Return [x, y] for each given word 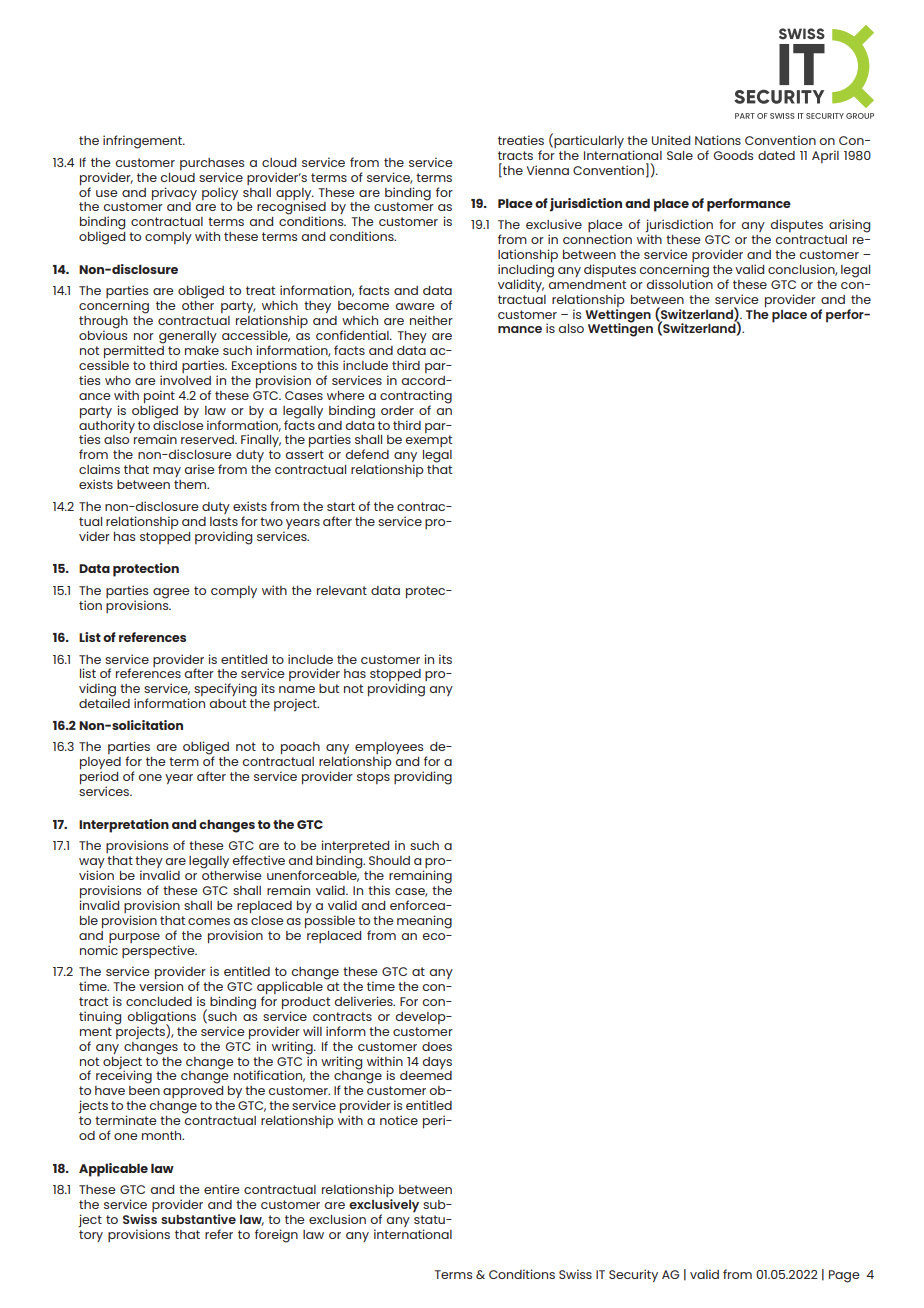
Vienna [547, 170]
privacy [174, 193]
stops [373, 778]
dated [776, 155]
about [227, 703]
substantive [198, 1219]
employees [389, 749]
